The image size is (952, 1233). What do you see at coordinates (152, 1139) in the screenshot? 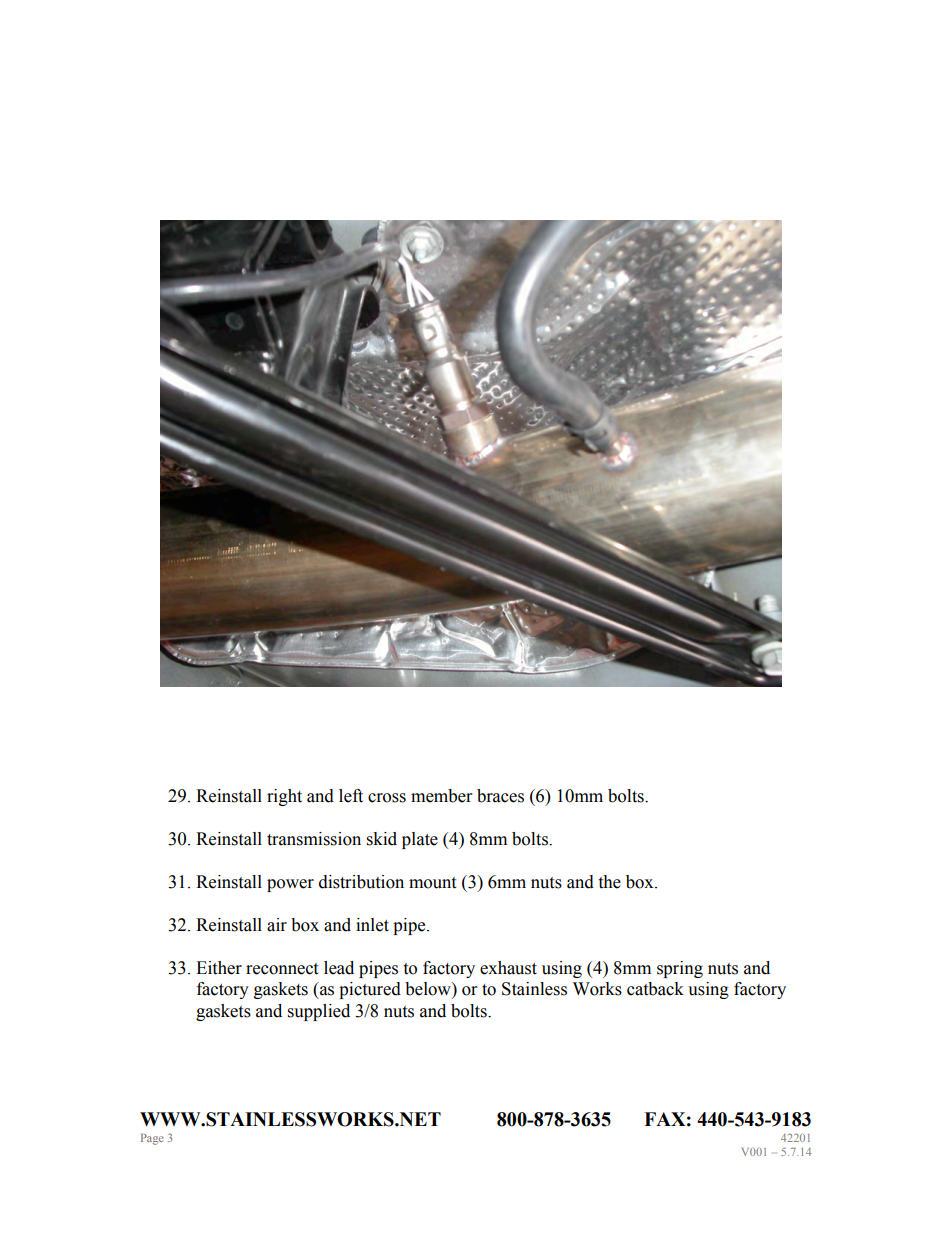
I see `Page` at bounding box center [152, 1139].
